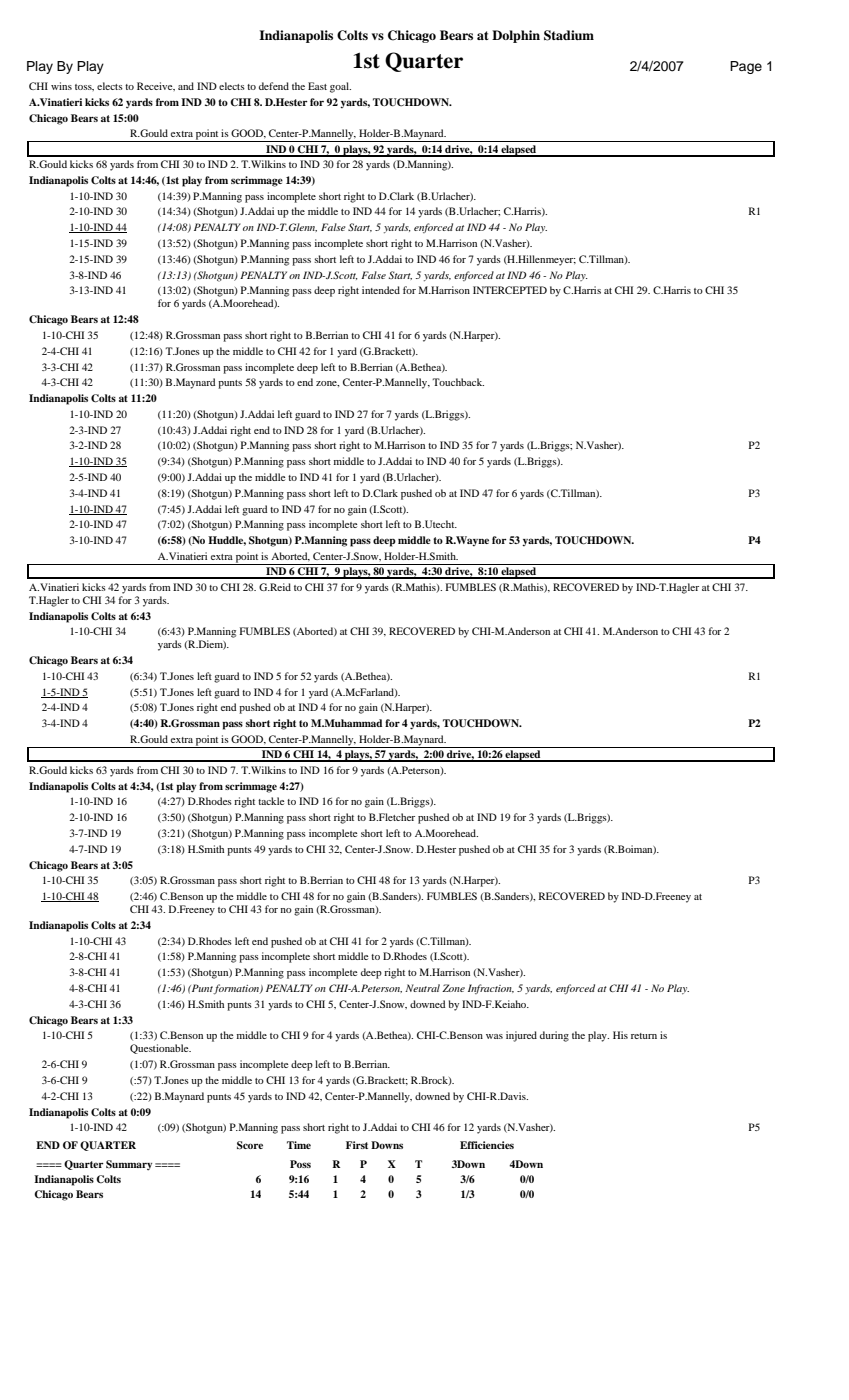 Image resolution: width=849 pixels, height=1400 pixels. What do you see at coordinates (271, 801) in the image?
I see `tackle` at bounding box center [271, 801].
